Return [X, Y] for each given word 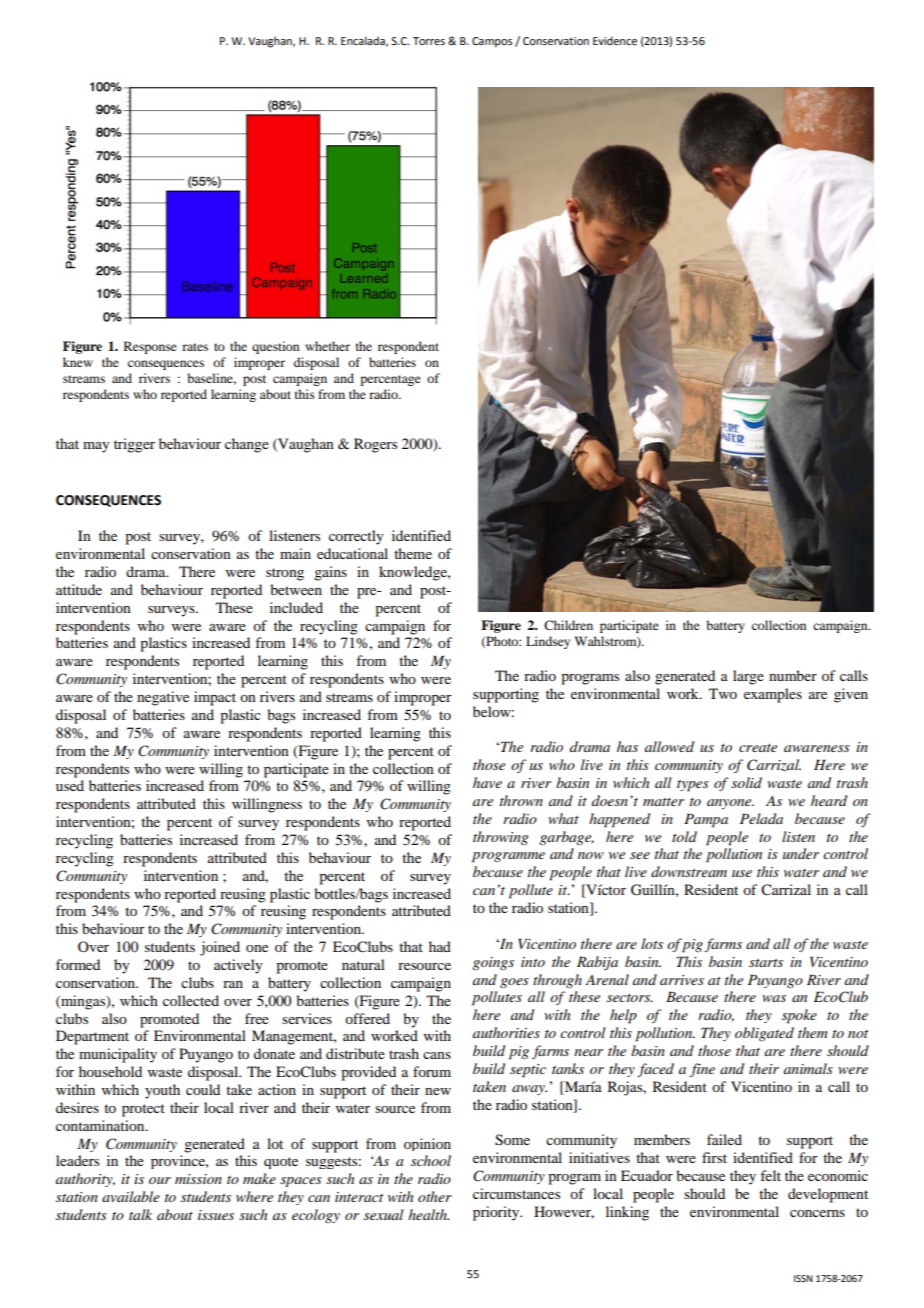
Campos [492, 42]
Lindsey [548, 642]
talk [140, 1214]
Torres [429, 41]
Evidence [615, 40]
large [748, 677]
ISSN [803, 1278]
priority [497, 1213]
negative [163, 698]
